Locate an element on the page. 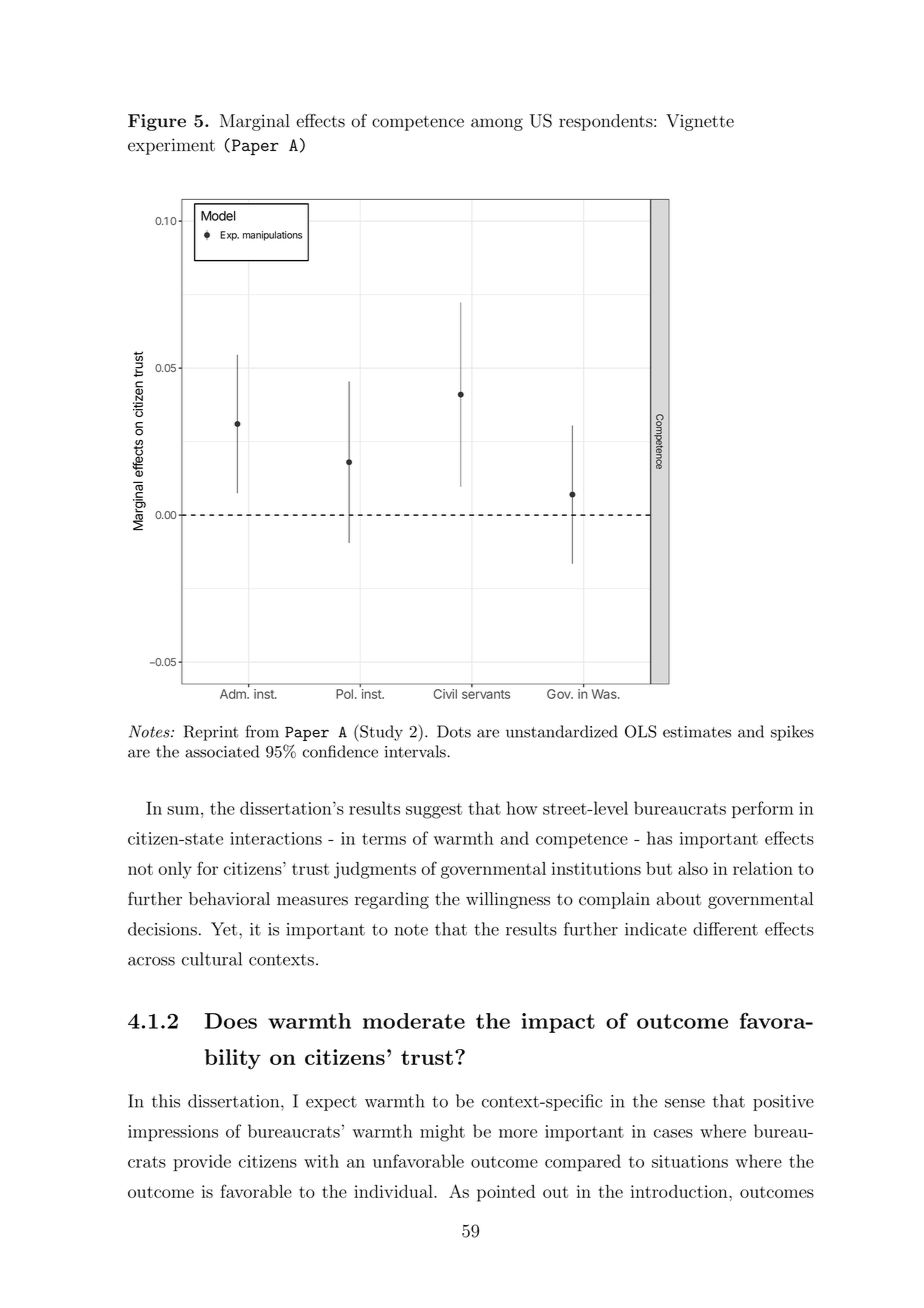 The height and width of the page is (1308, 924). among is located at coordinates (497, 124).
